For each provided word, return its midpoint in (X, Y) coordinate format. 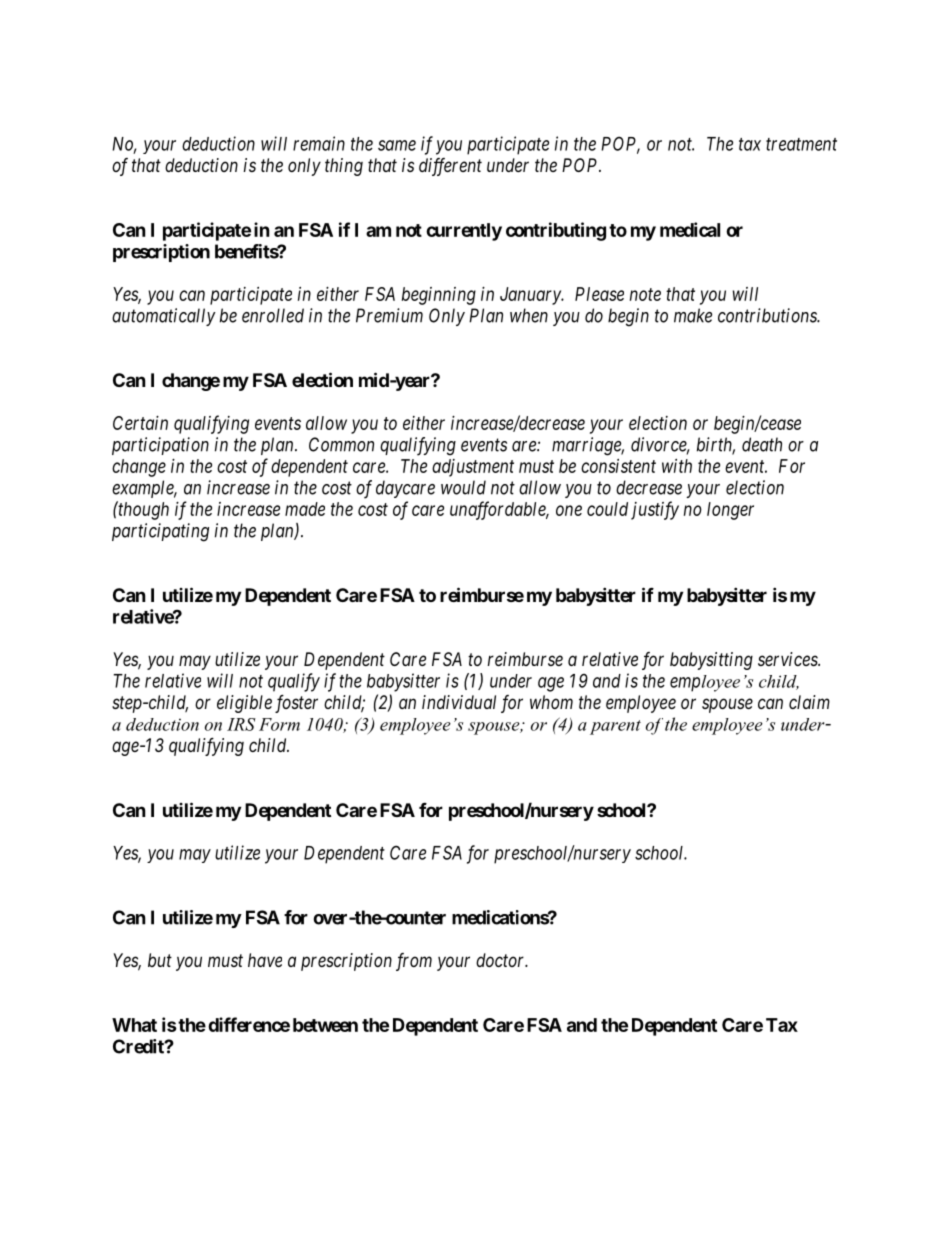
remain (319, 143)
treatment (801, 144)
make (693, 315)
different (450, 167)
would (463, 487)
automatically (164, 317)
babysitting (711, 661)
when (529, 315)
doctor (502, 960)
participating (160, 532)
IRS (241, 724)
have (265, 960)
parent (615, 727)
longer (730, 511)
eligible (244, 704)
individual (459, 702)
